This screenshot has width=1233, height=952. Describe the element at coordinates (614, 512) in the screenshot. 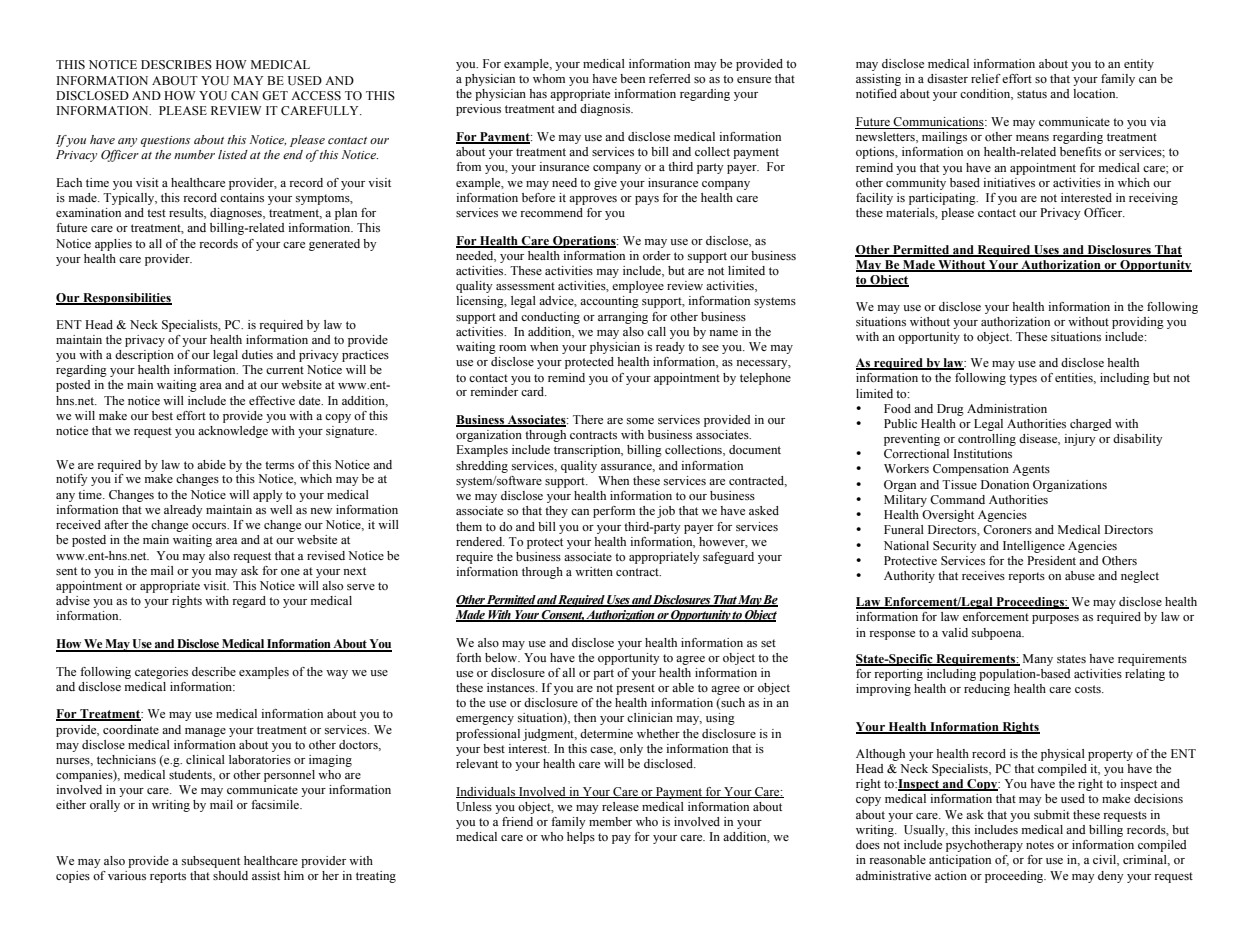

I see `perform` at that location.
